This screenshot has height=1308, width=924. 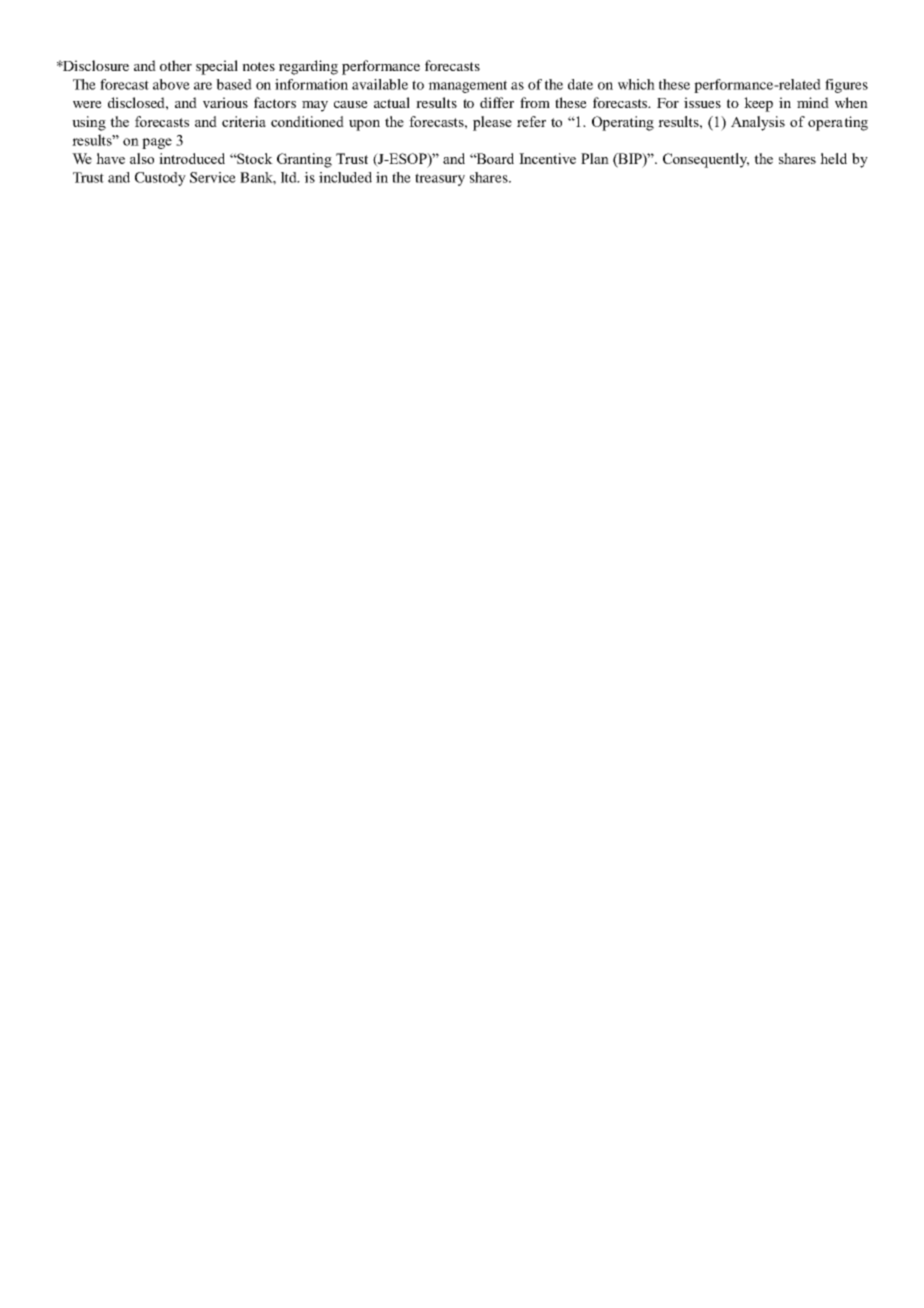 What do you see at coordinates (492, 123) in the screenshot?
I see `please` at bounding box center [492, 123].
